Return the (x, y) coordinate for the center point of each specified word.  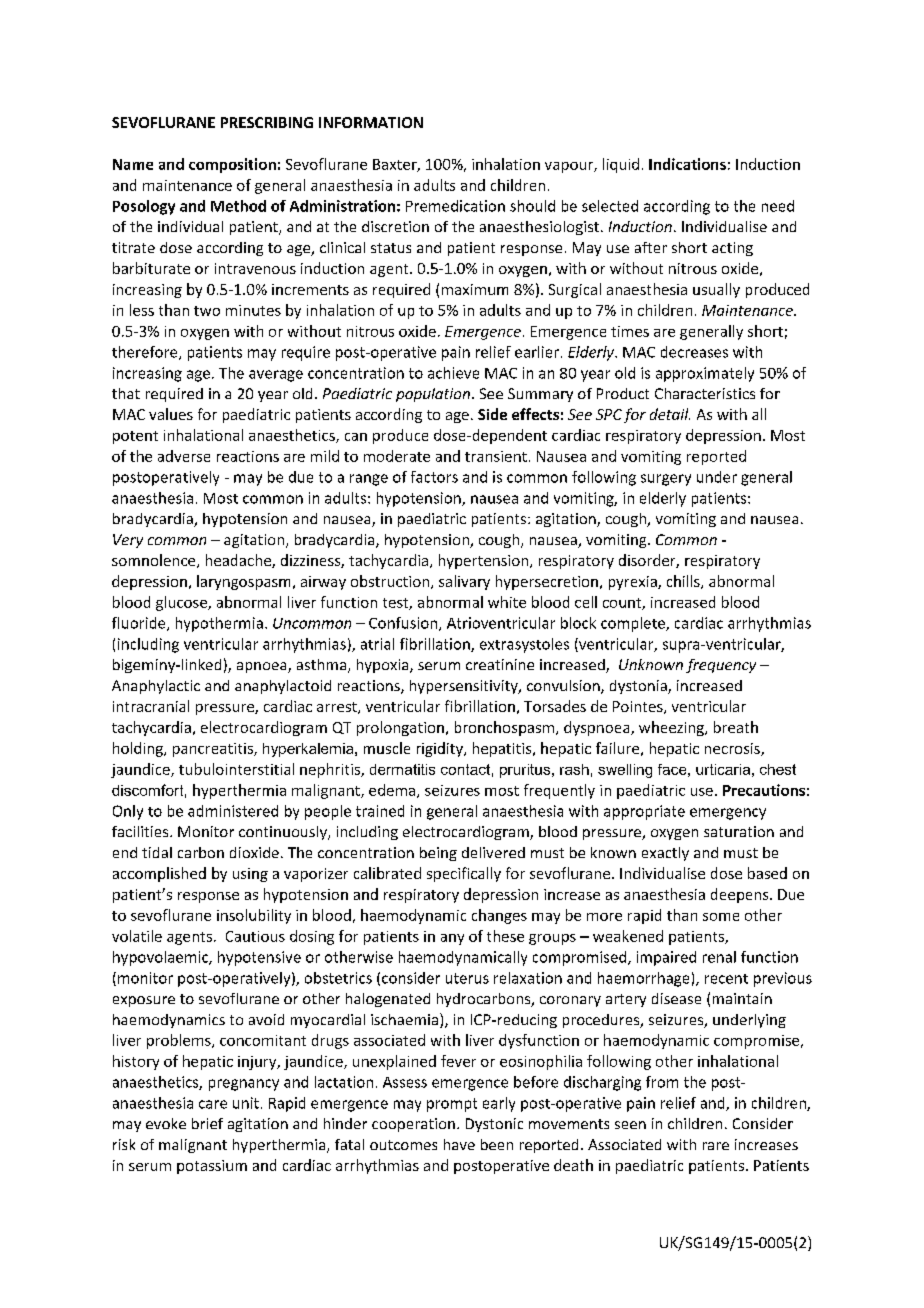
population (433, 395)
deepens (741, 895)
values (171, 414)
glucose (182, 603)
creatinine (500, 664)
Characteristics (705, 393)
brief (207, 1123)
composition (232, 165)
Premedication (455, 206)
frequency (721, 666)
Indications (687, 164)
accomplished (159, 874)
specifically (464, 874)
